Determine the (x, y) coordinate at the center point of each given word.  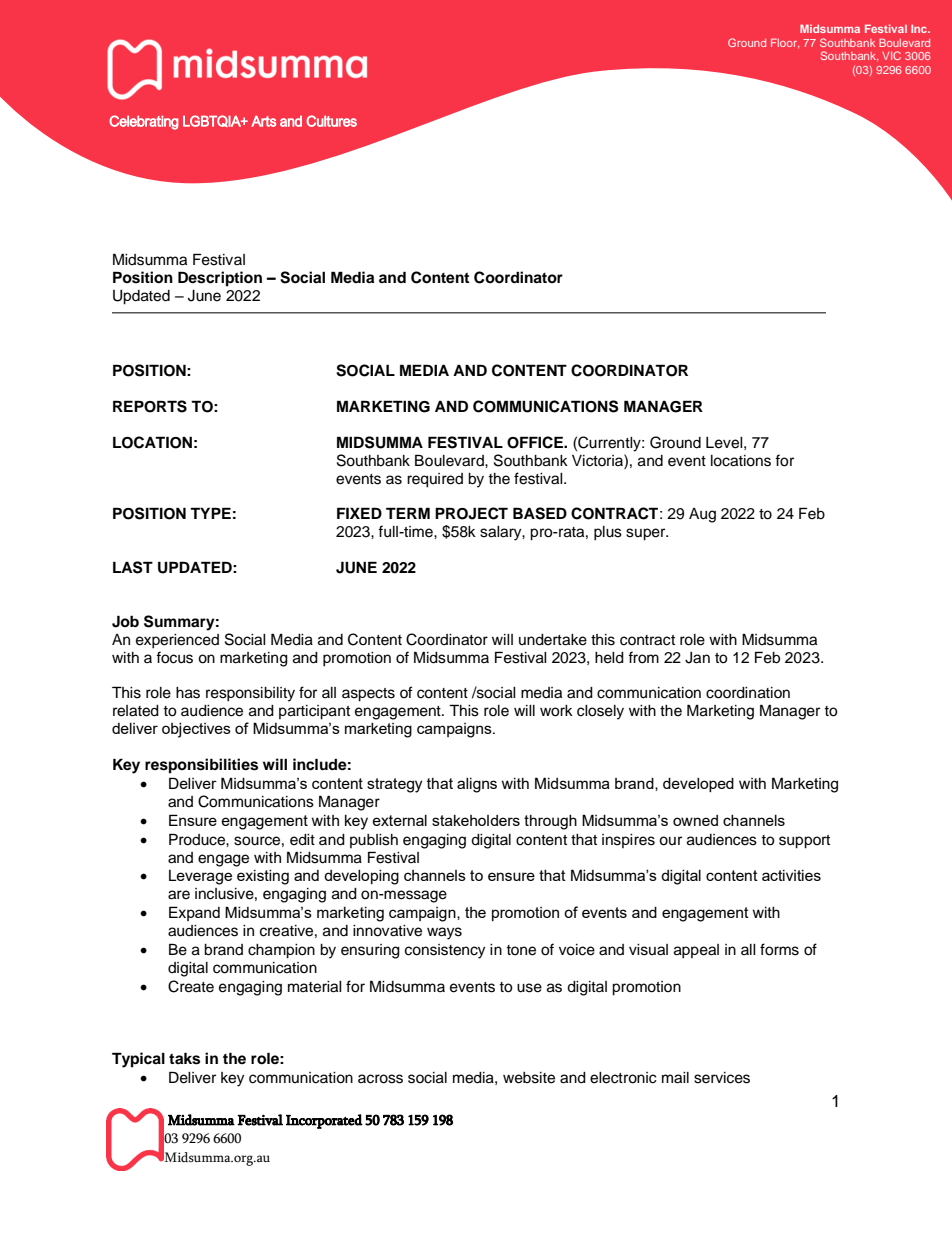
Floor (785, 43)
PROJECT (471, 513)
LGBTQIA (213, 121)
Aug (702, 515)
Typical (138, 1060)
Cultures (331, 121)
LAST (133, 567)
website (529, 1078)
